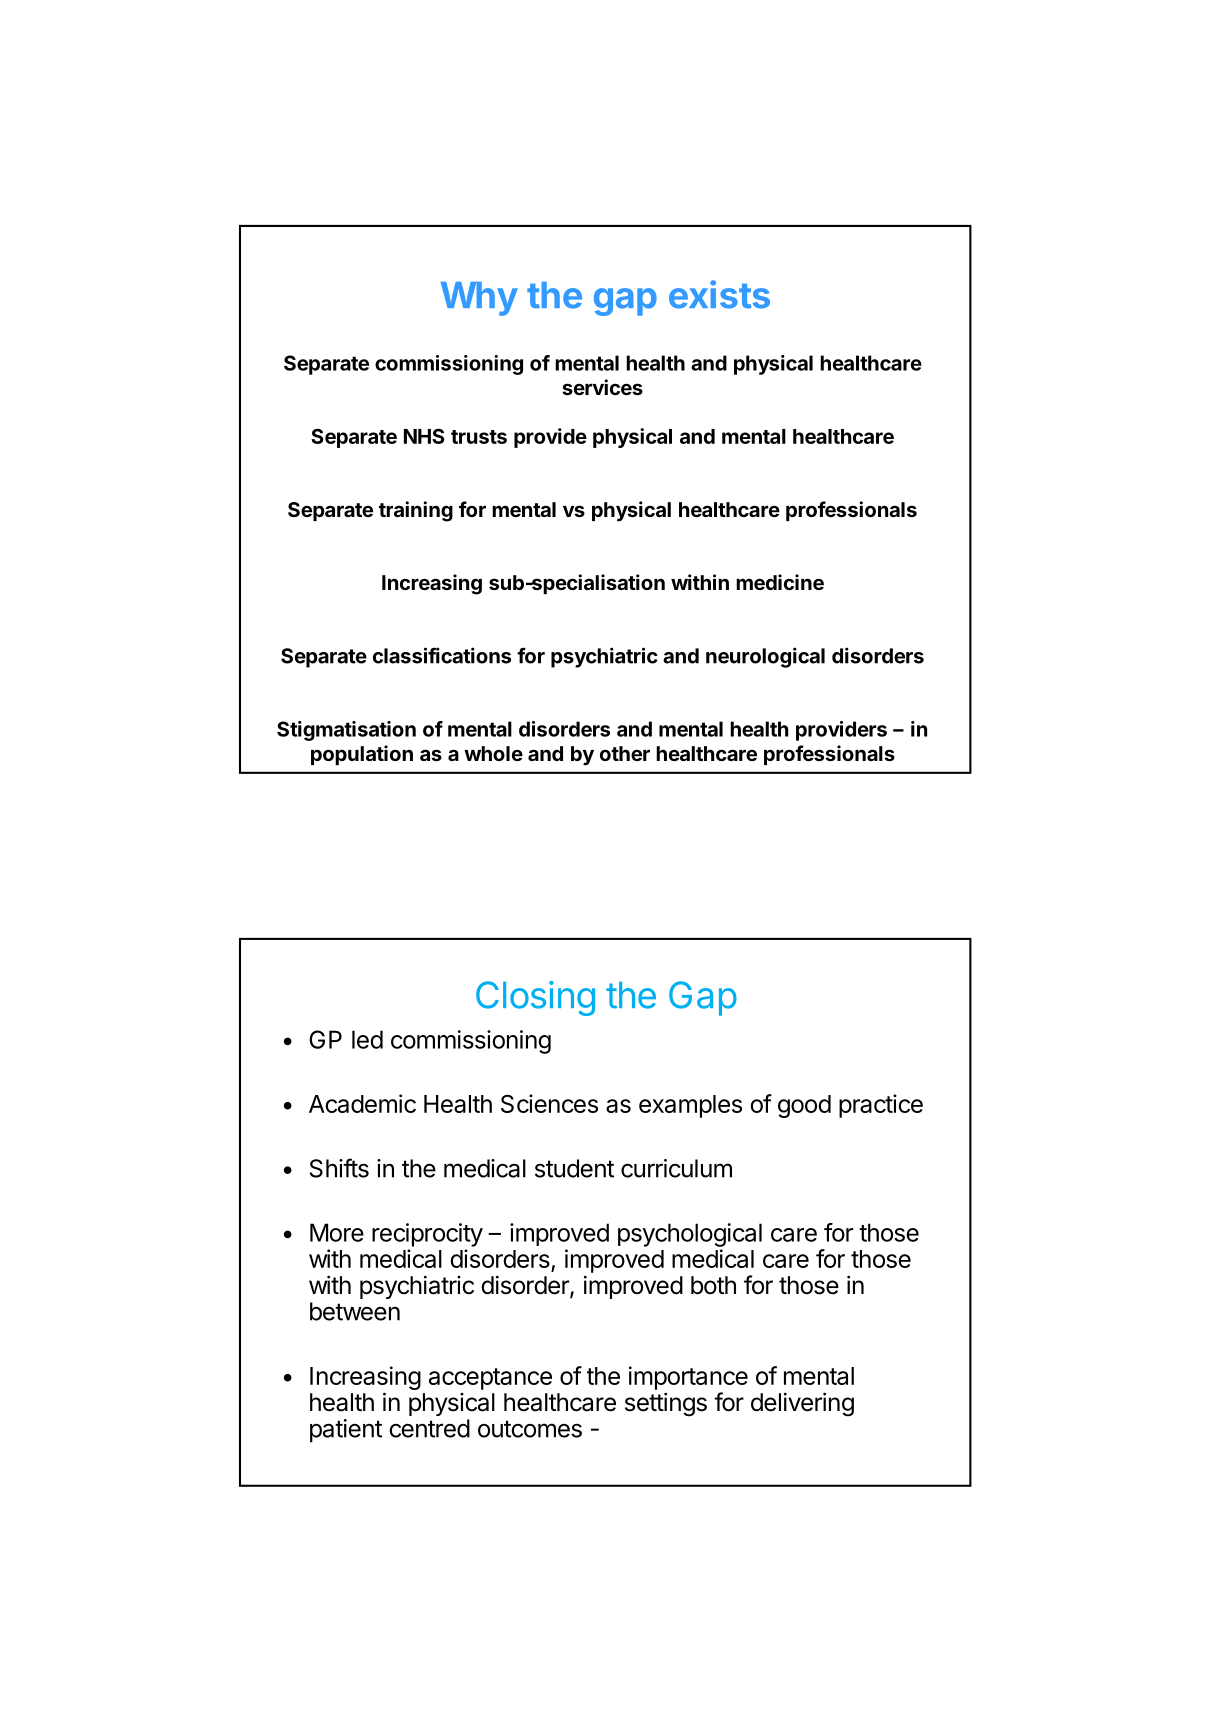 The height and width of the screenshot is (1712, 1211). What do you see at coordinates (625, 753) in the screenshot?
I see `other` at bounding box center [625, 753].
